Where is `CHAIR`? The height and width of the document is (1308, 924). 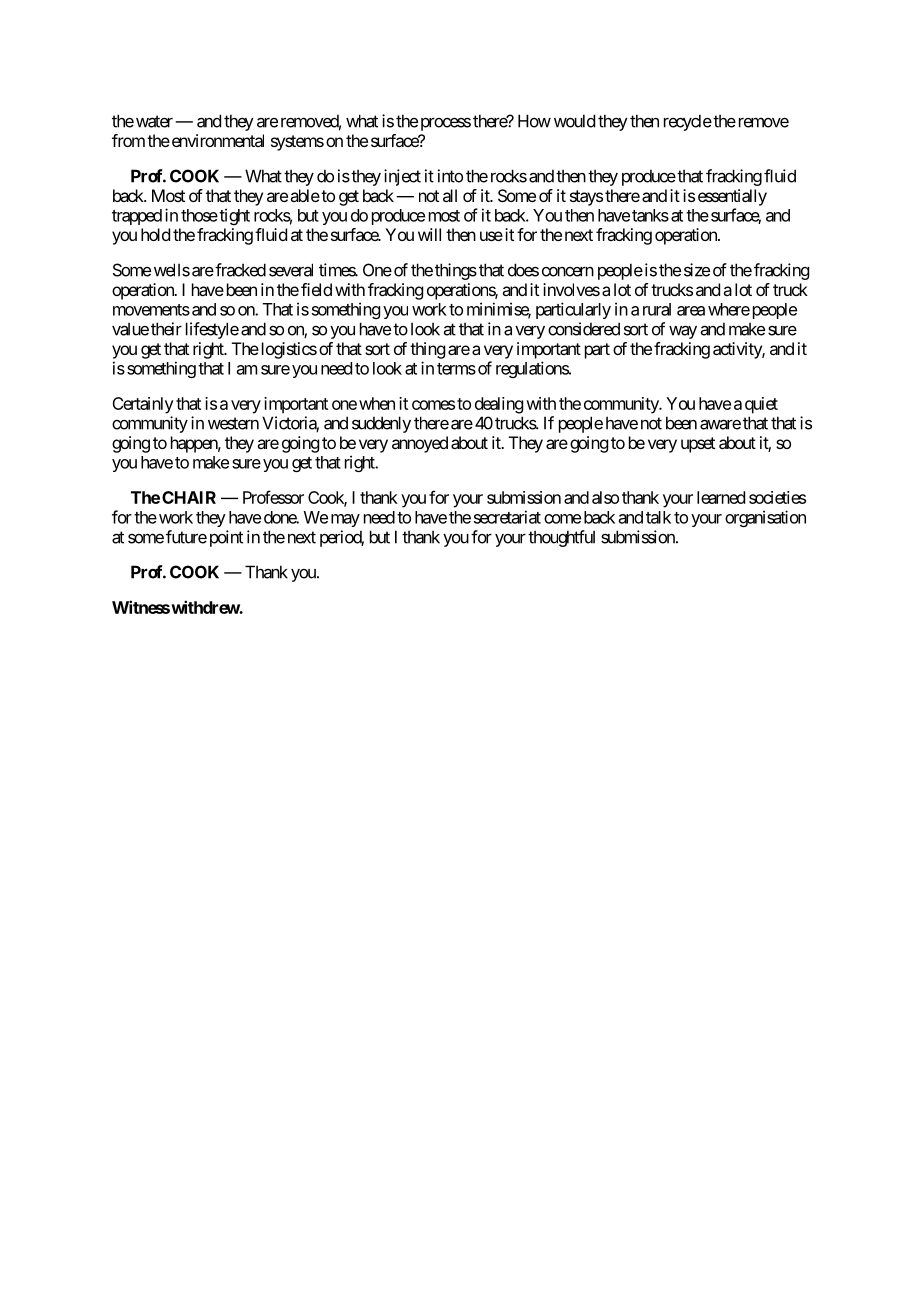 CHAIR is located at coordinates (189, 497).
